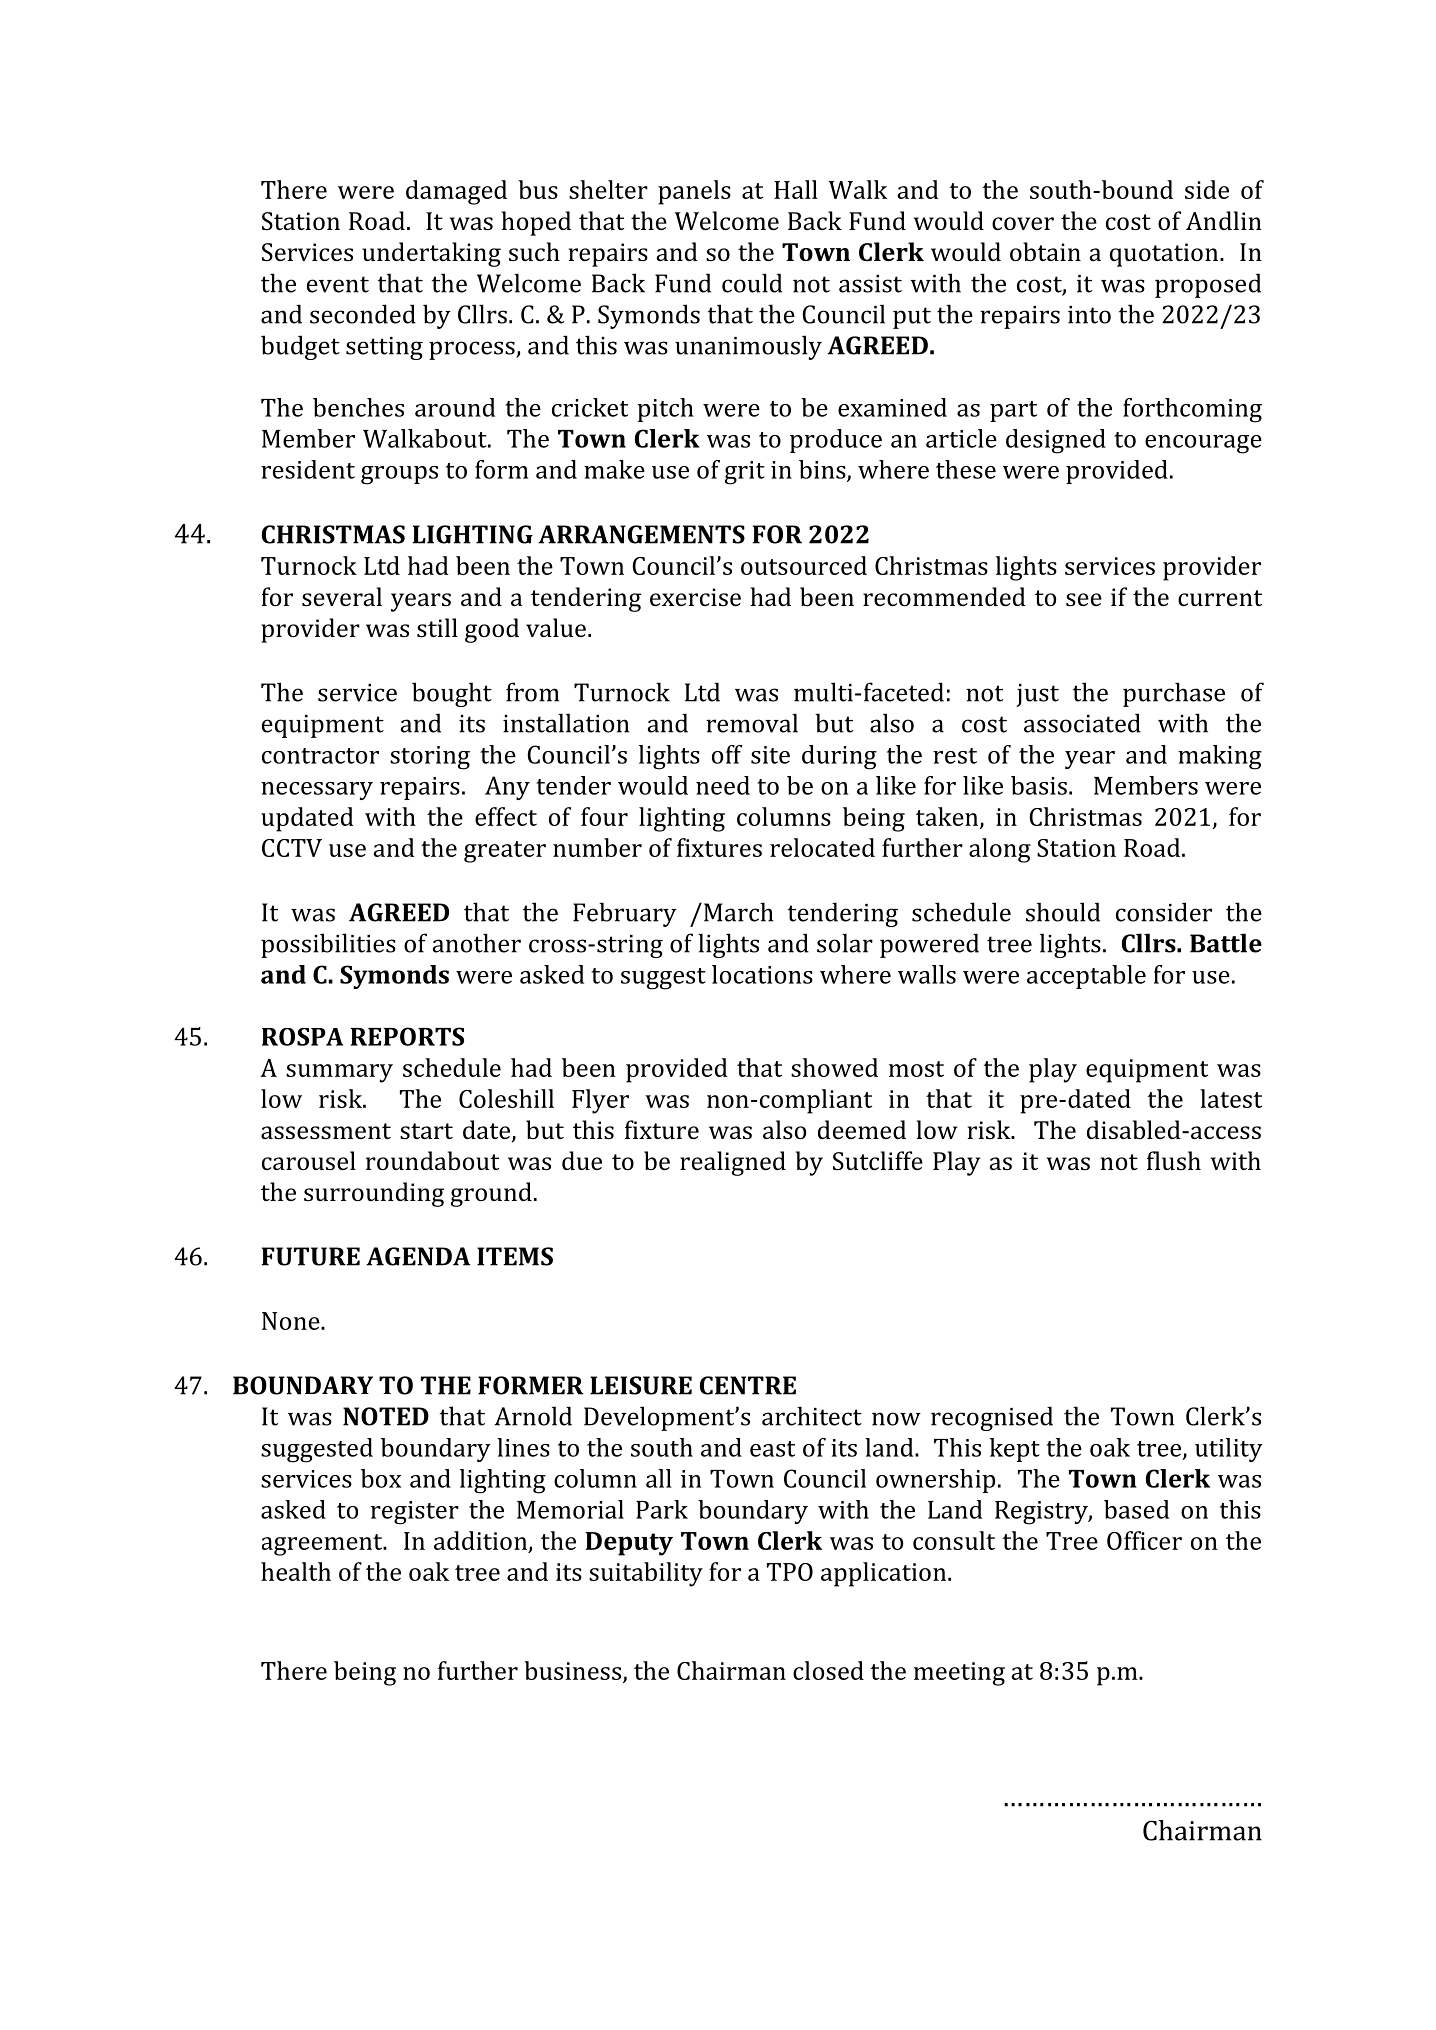  What do you see at coordinates (752, 283) in the screenshot?
I see `could` at bounding box center [752, 283].
